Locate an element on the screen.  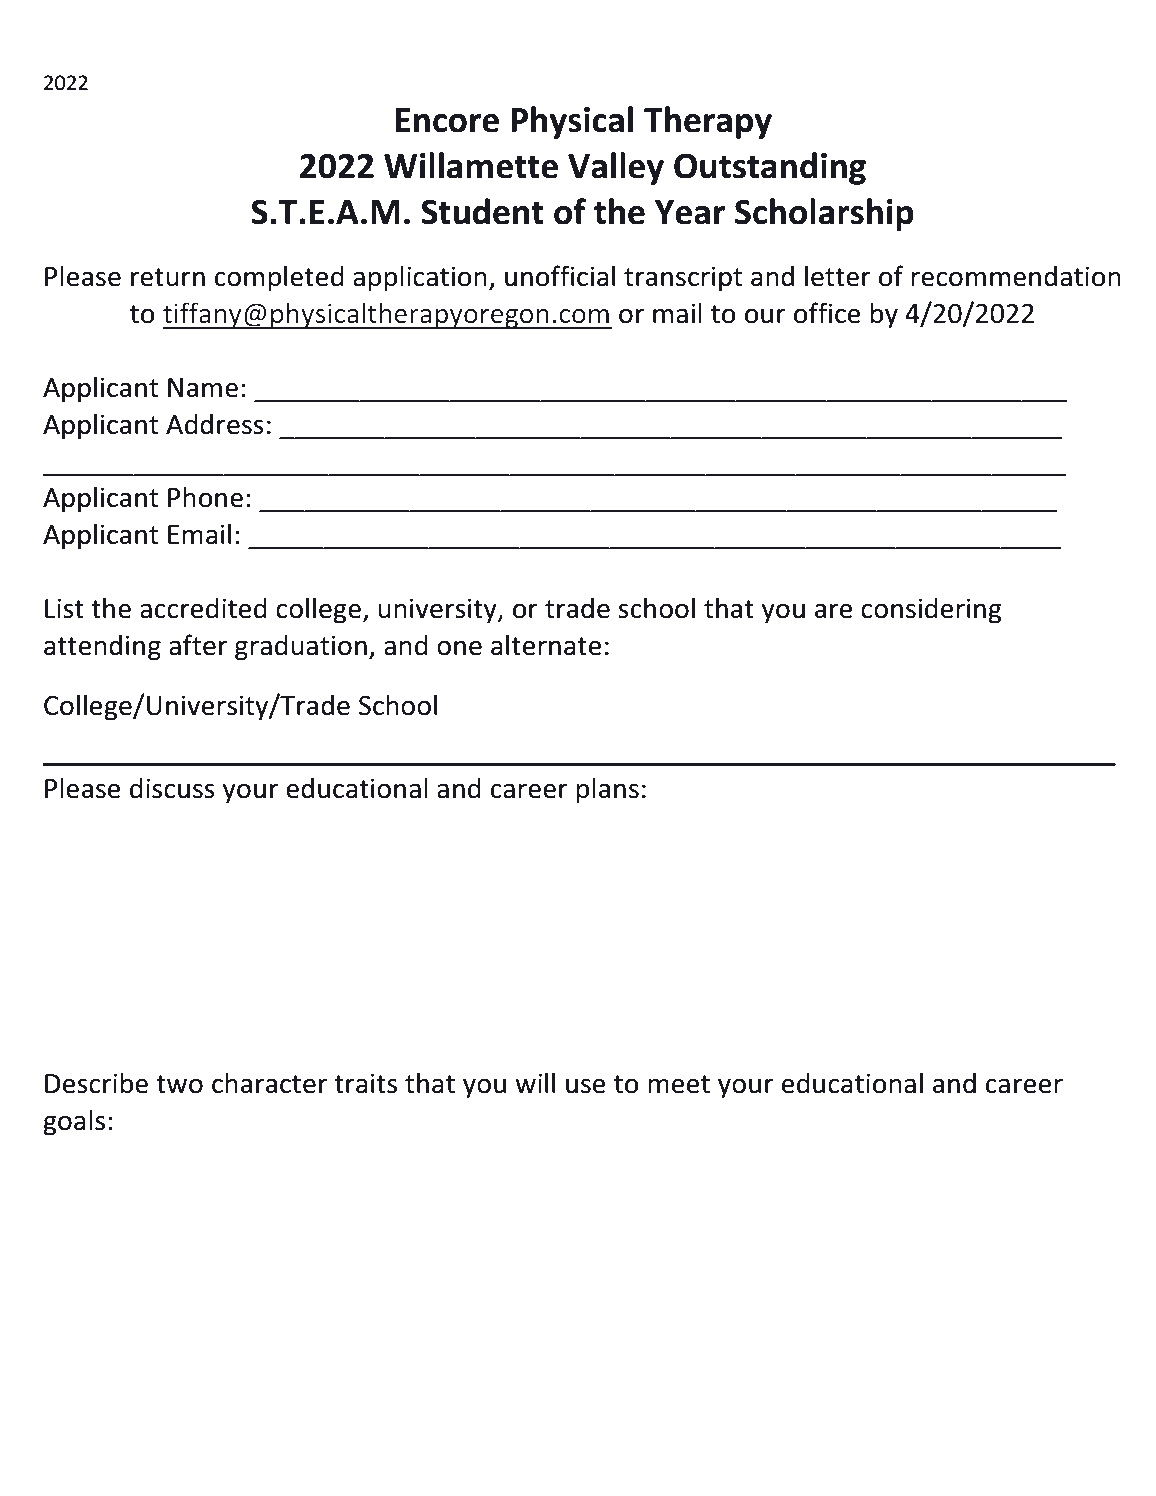
Address is located at coordinates (215, 424).
